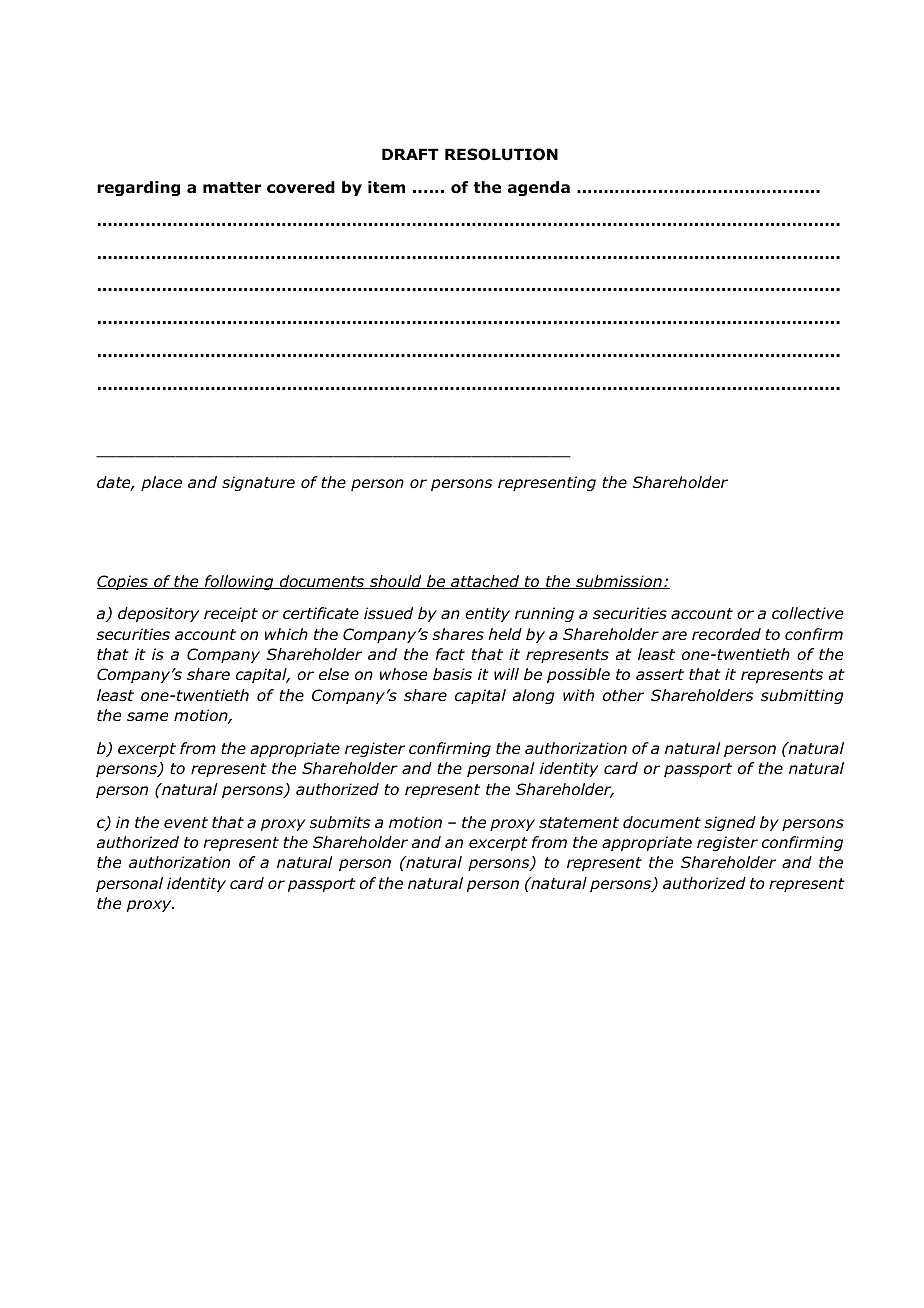 This page has height=1308, width=924. I want to click on agenda, so click(539, 188).
